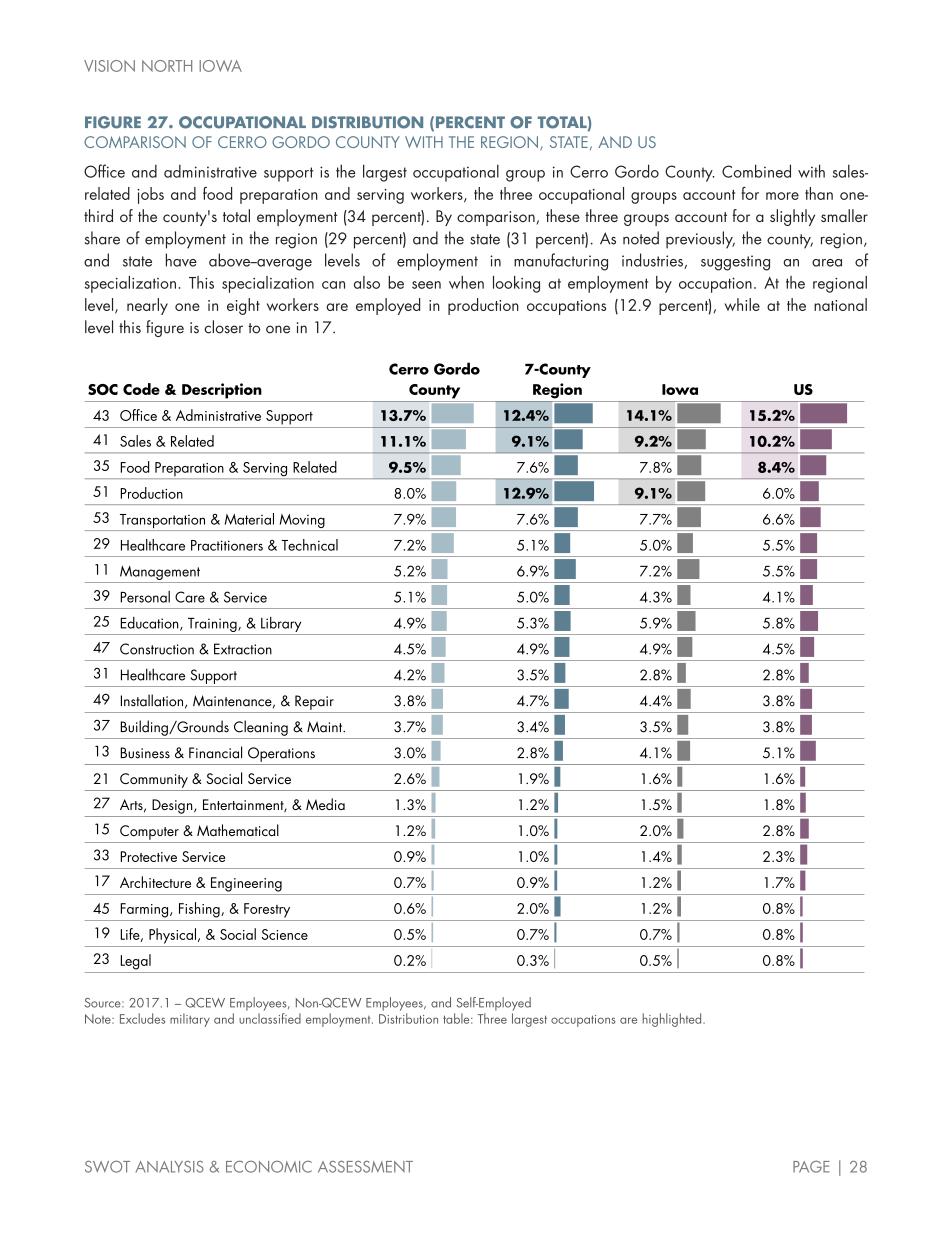  What do you see at coordinates (167, 66) in the document?
I see `NORTH` at bounding box center [167, 66].
